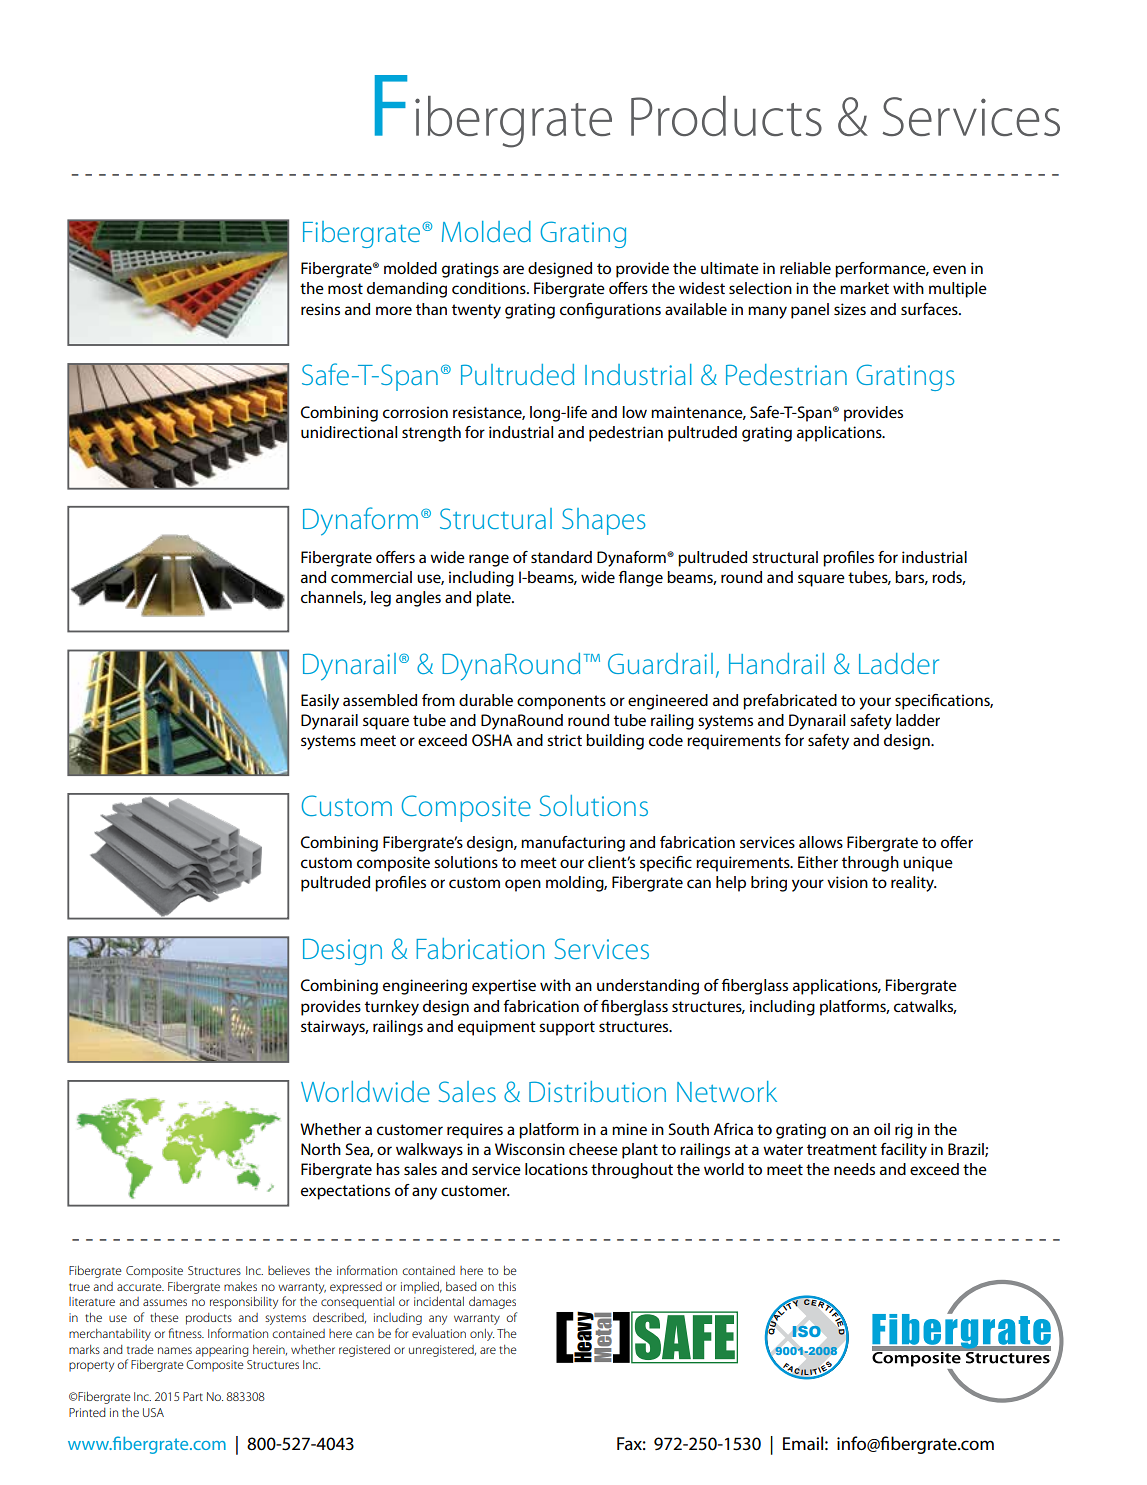 The image size is (1147, 1485). I want to click on Easily, so click(320, 702).
